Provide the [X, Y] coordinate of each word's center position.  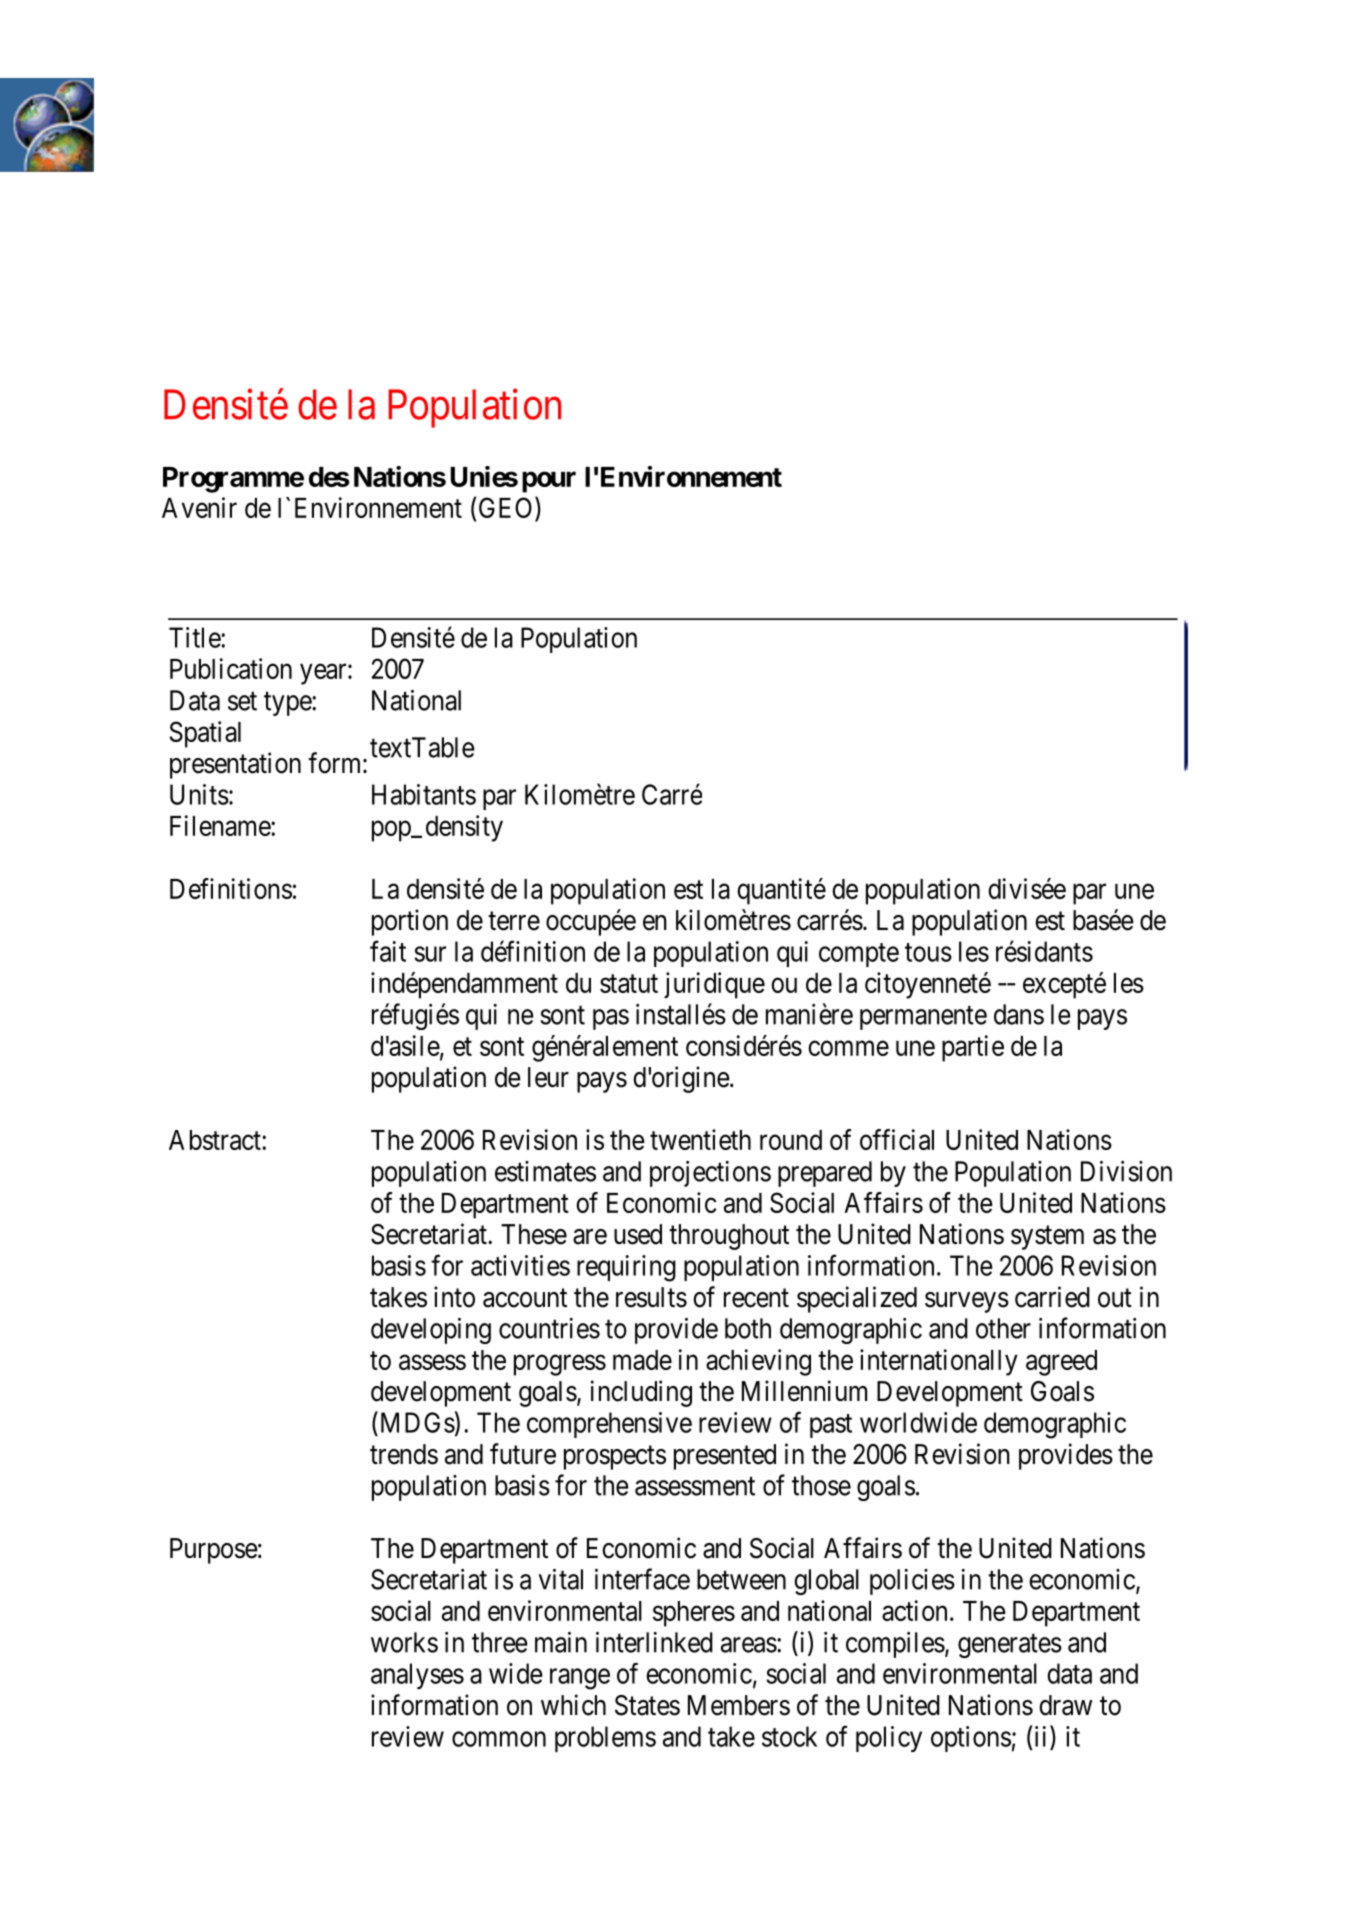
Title [195, 637]
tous [928, 952]
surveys [967, 1302]
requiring [626, 1268]
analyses [417, 1676]
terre [514, 921]
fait [388, 951]
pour [549, 482]
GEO [505, 507]
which [573, 1705]
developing [431, 1331]
